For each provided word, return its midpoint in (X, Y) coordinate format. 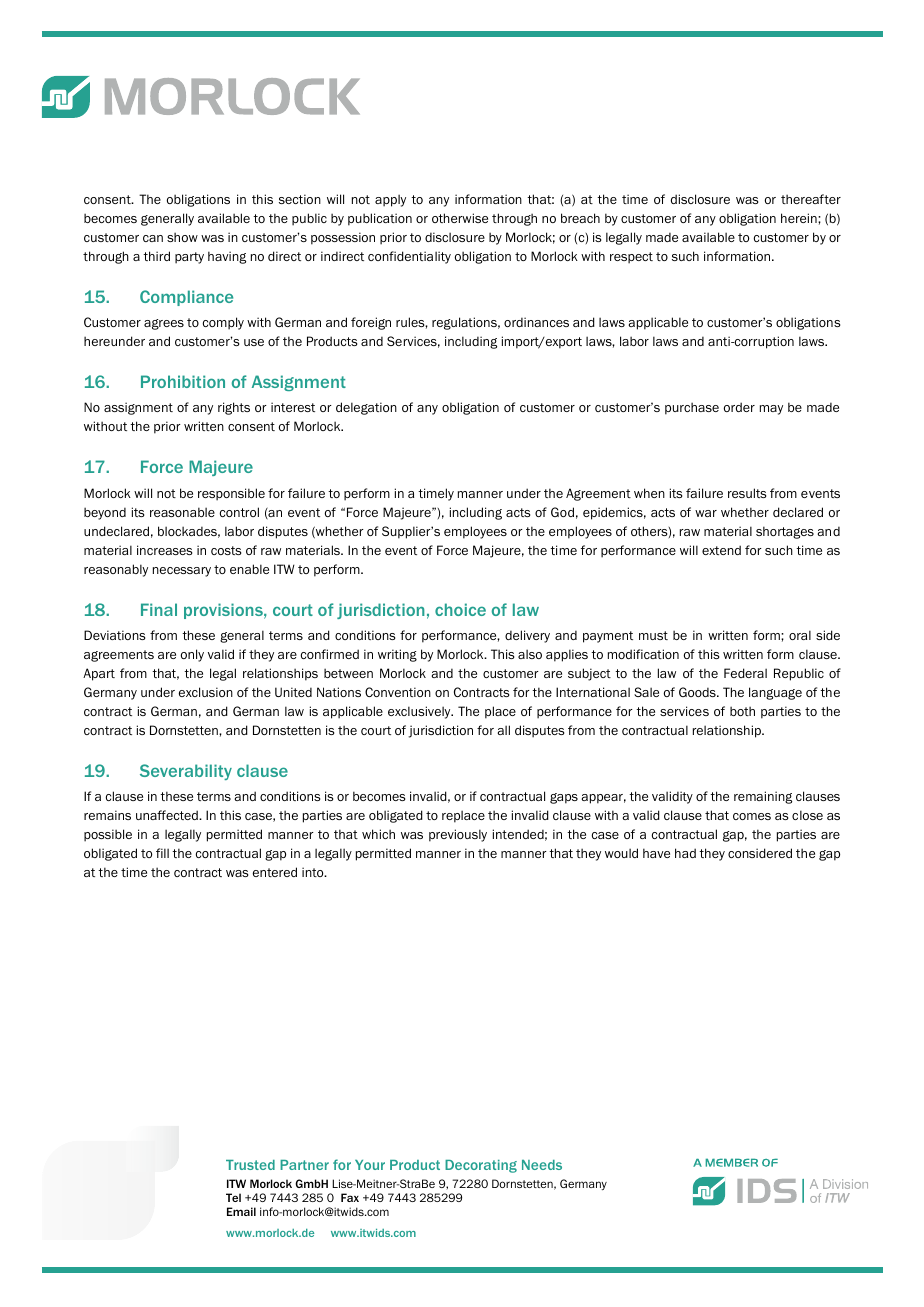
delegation (366, 408)
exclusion (206, 692)
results (747, 493)
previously (458, 835)
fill (162, 853)
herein (800, 218)
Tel (233, 1197)
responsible (231, 494)
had (685, 853)
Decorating (481, 1166)
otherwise (460, 218)
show (182, 237)
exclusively (420, 712)
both (742, 711)
